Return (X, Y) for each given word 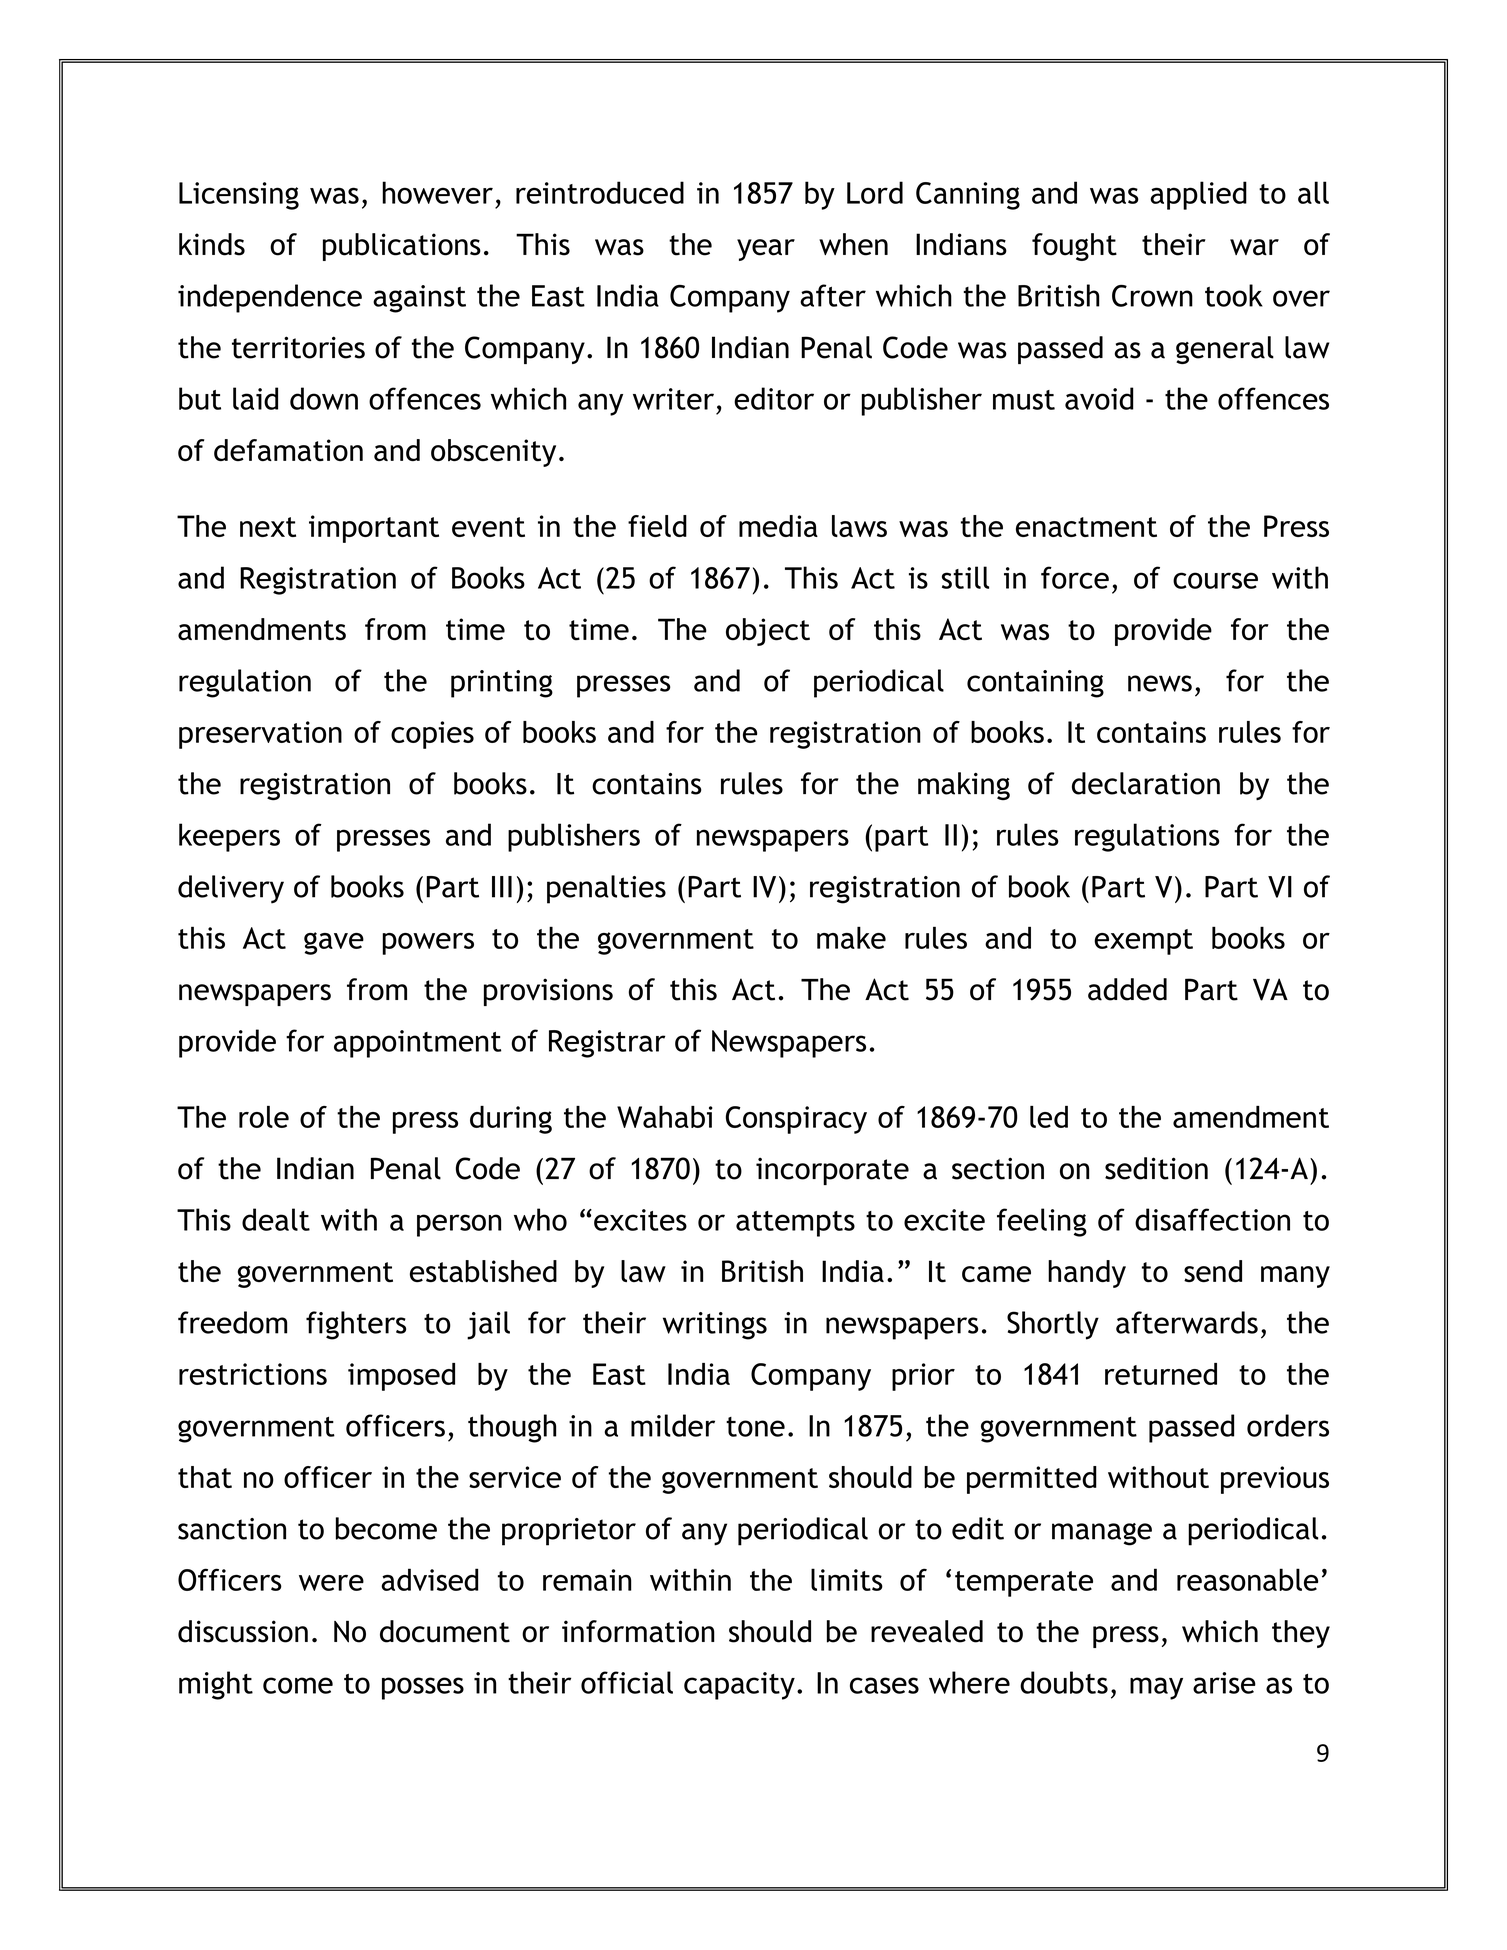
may (1156, 1688)
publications (402, 247)
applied (1198, 195)
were (331, 1583)
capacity (739, 1686)
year (766, 250)
